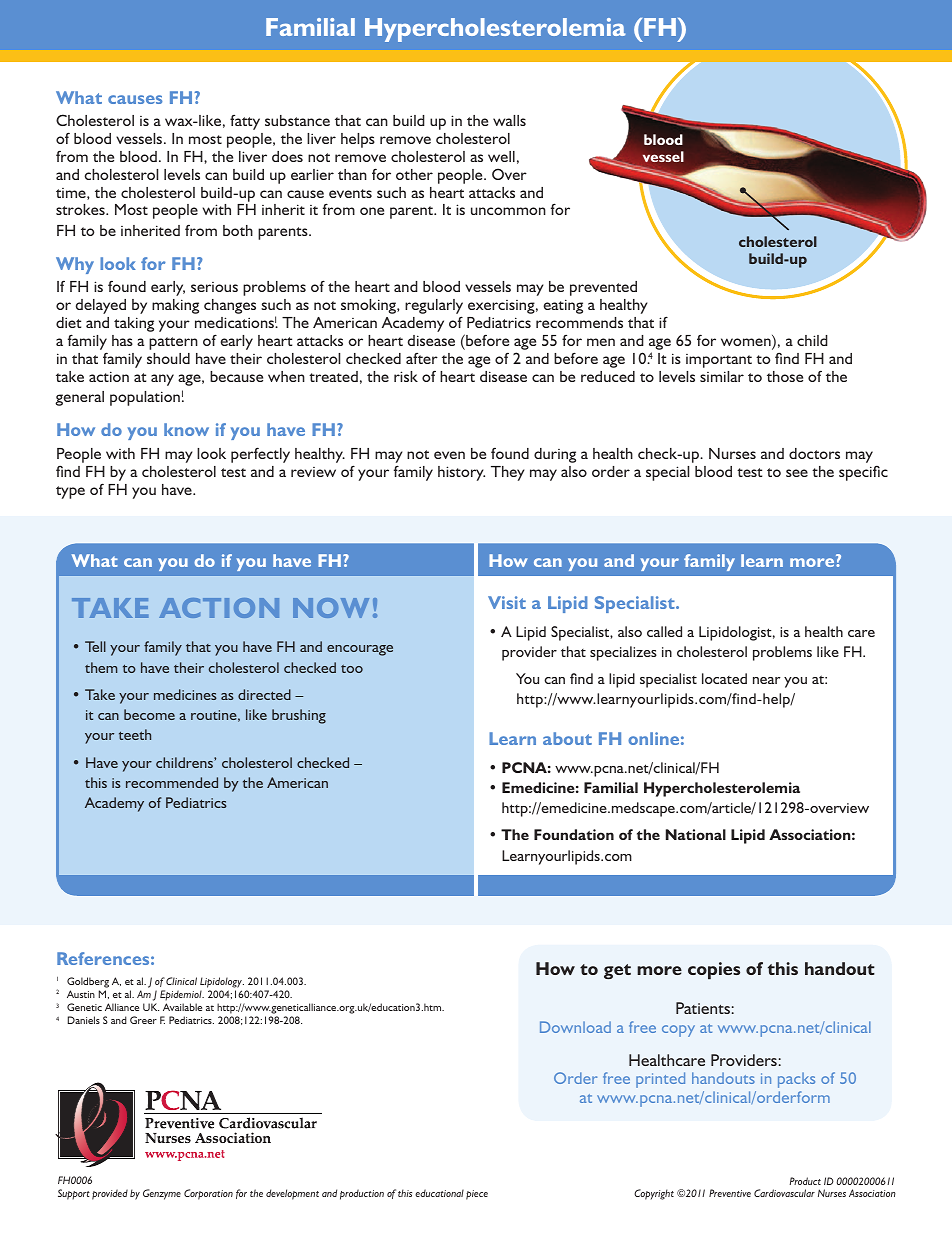  What do you see at coordinates (507, 602) in the screenshot?
I see `Visit` at bounding box center [507, 602].
